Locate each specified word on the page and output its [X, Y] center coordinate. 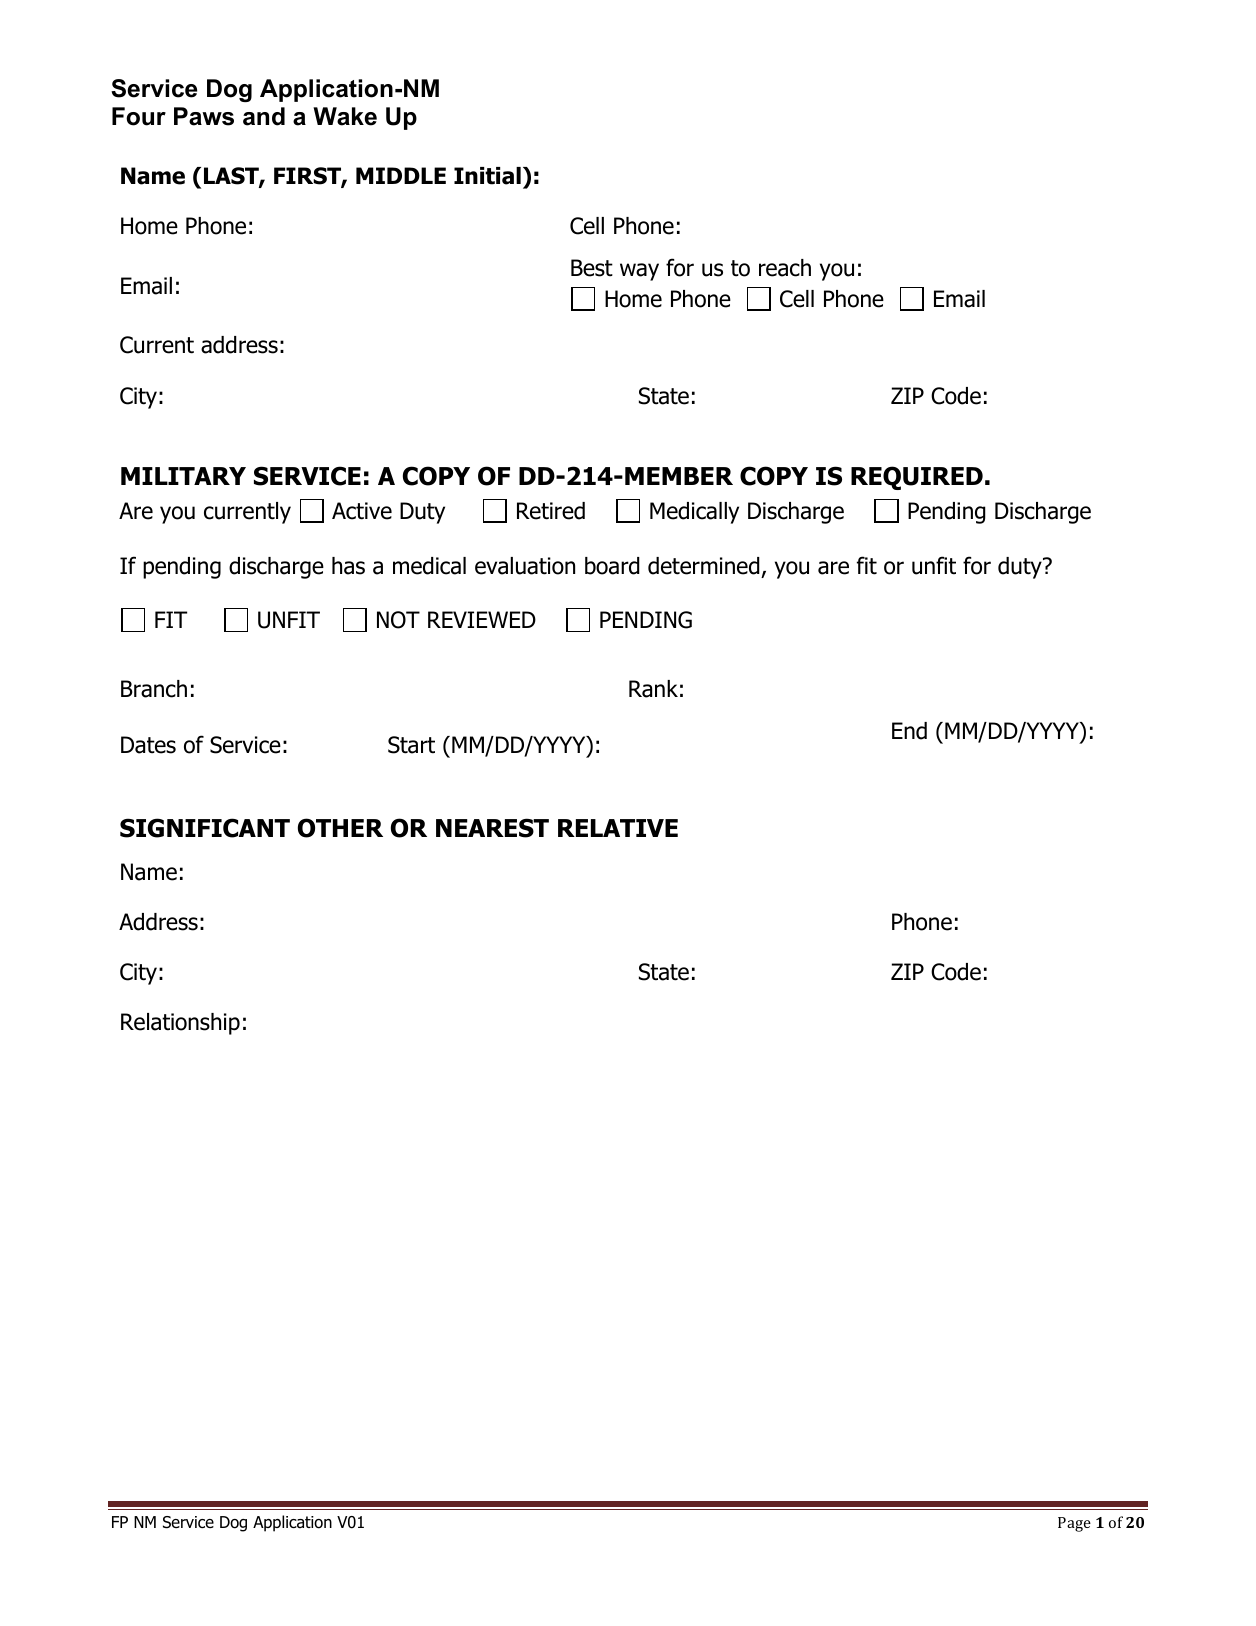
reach [785, 268]
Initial [487, 176]
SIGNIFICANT [205, 828]
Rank [653, 689]
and [264, 116]
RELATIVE [618, 828]
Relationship [180, 1024]
